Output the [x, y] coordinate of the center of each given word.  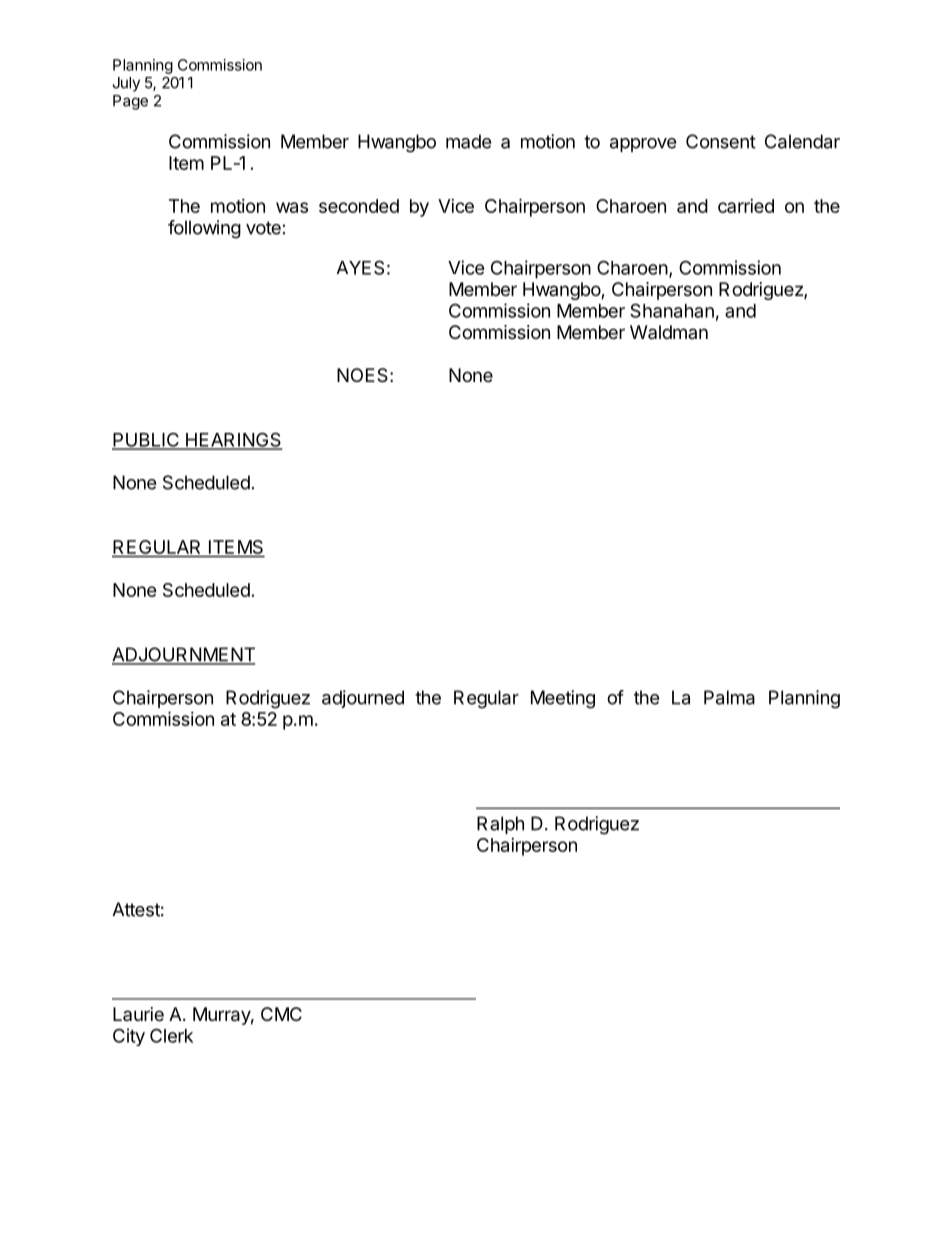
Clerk [171, 1035]
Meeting [563, 699]
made [468, 141]
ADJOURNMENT [183, 655]
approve [643, 145]
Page [130, 102]
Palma [729, 697]
